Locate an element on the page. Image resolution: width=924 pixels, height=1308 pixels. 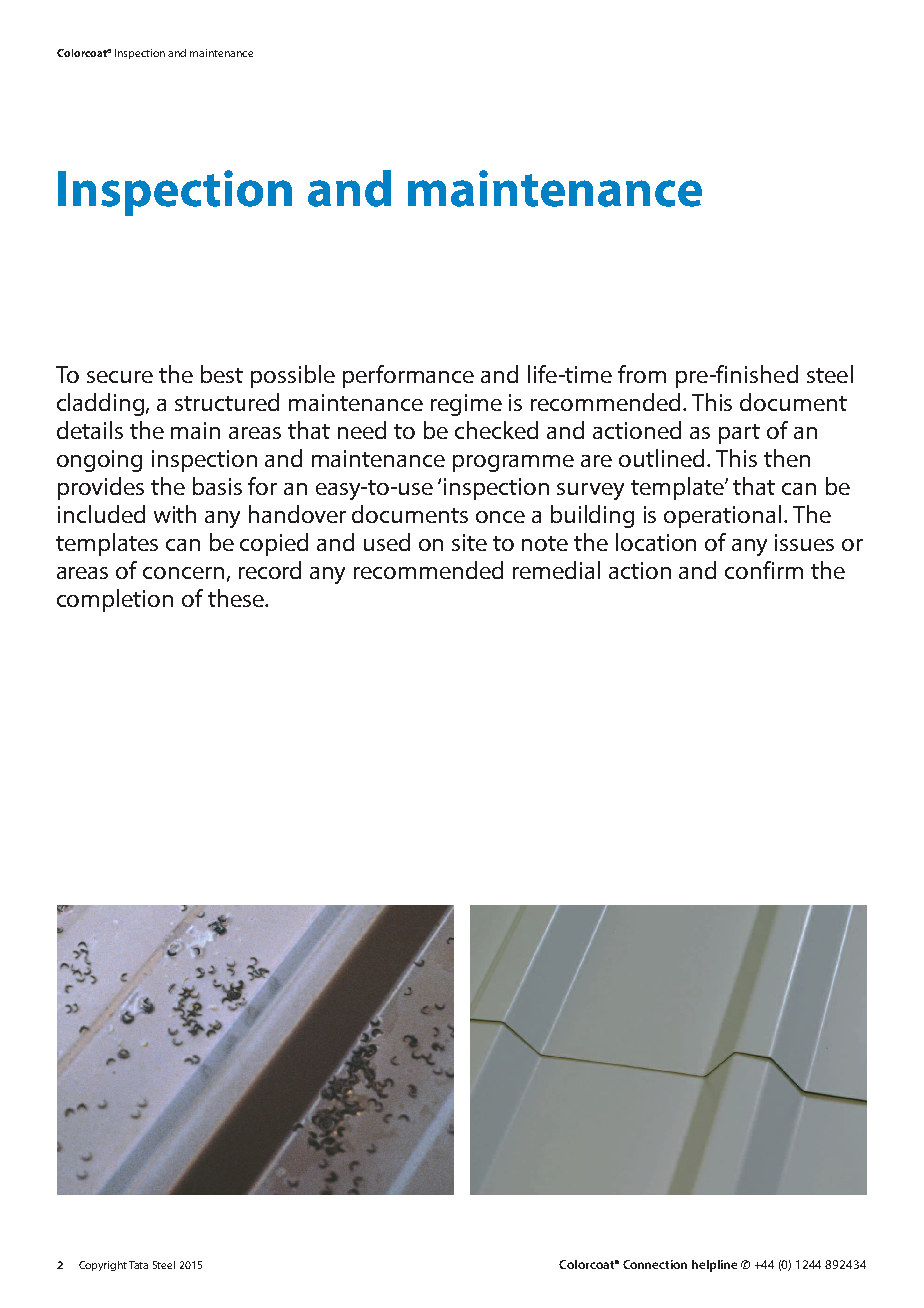
Connection is located at coordinates (655, 1264).
